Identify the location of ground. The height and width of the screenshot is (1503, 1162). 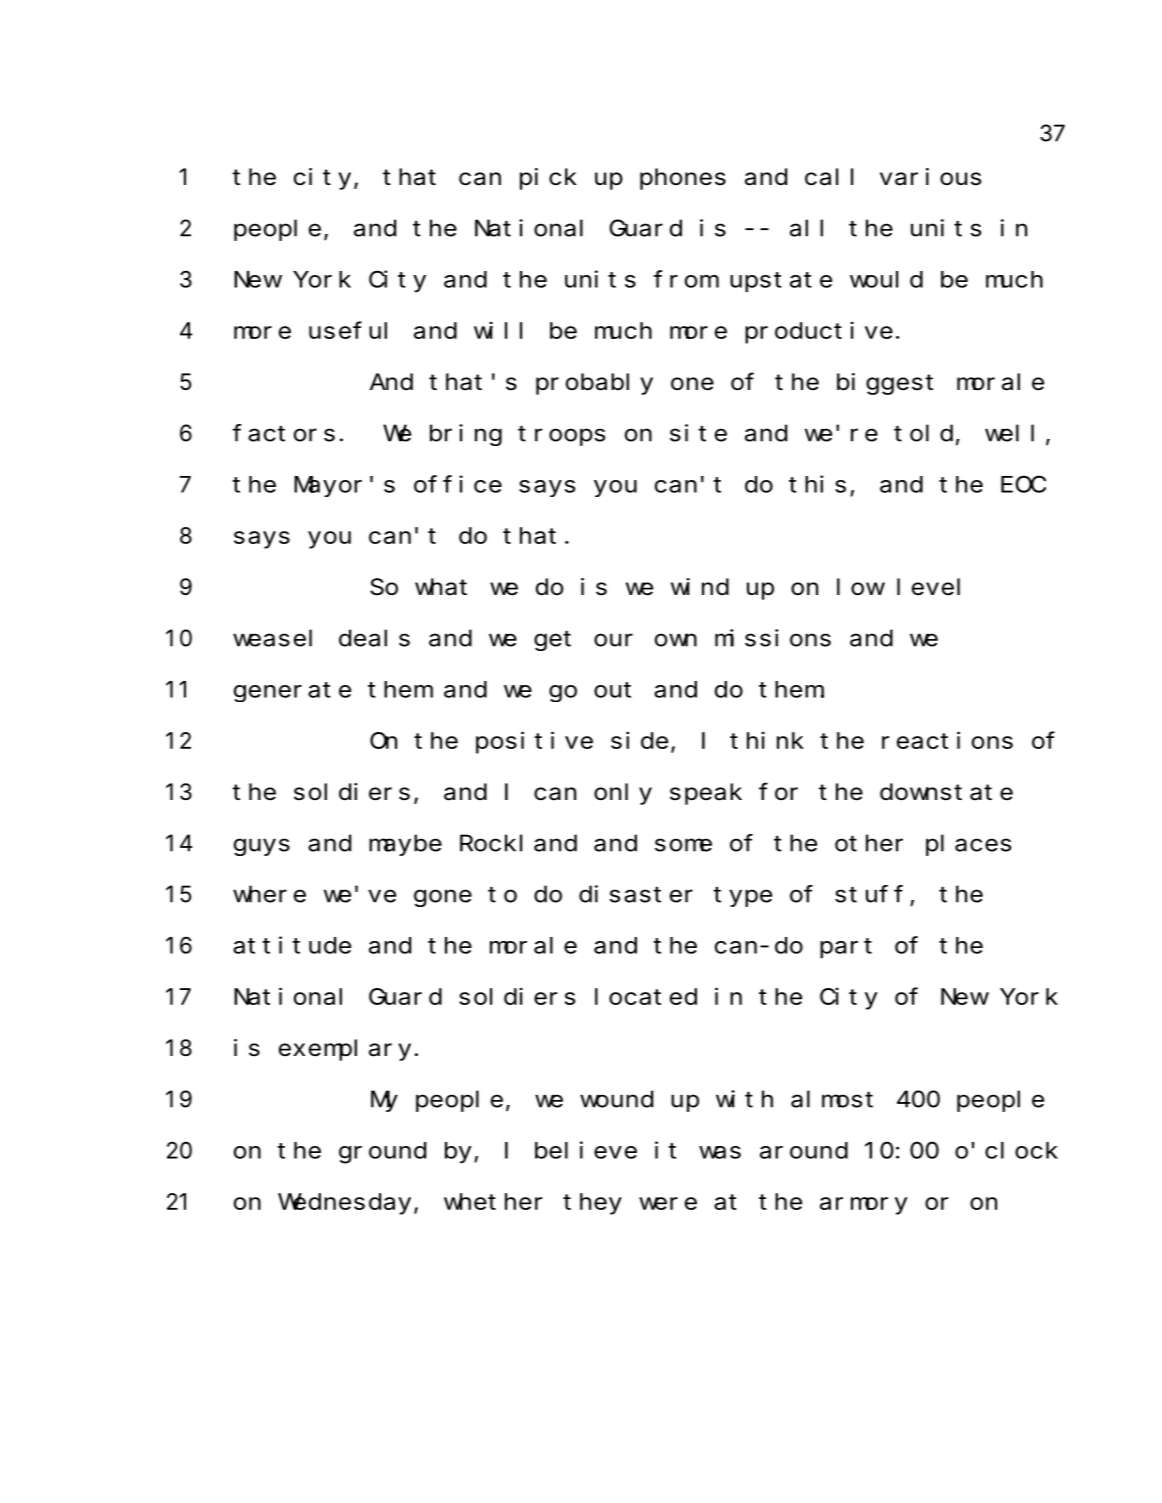
(382, 1153).
